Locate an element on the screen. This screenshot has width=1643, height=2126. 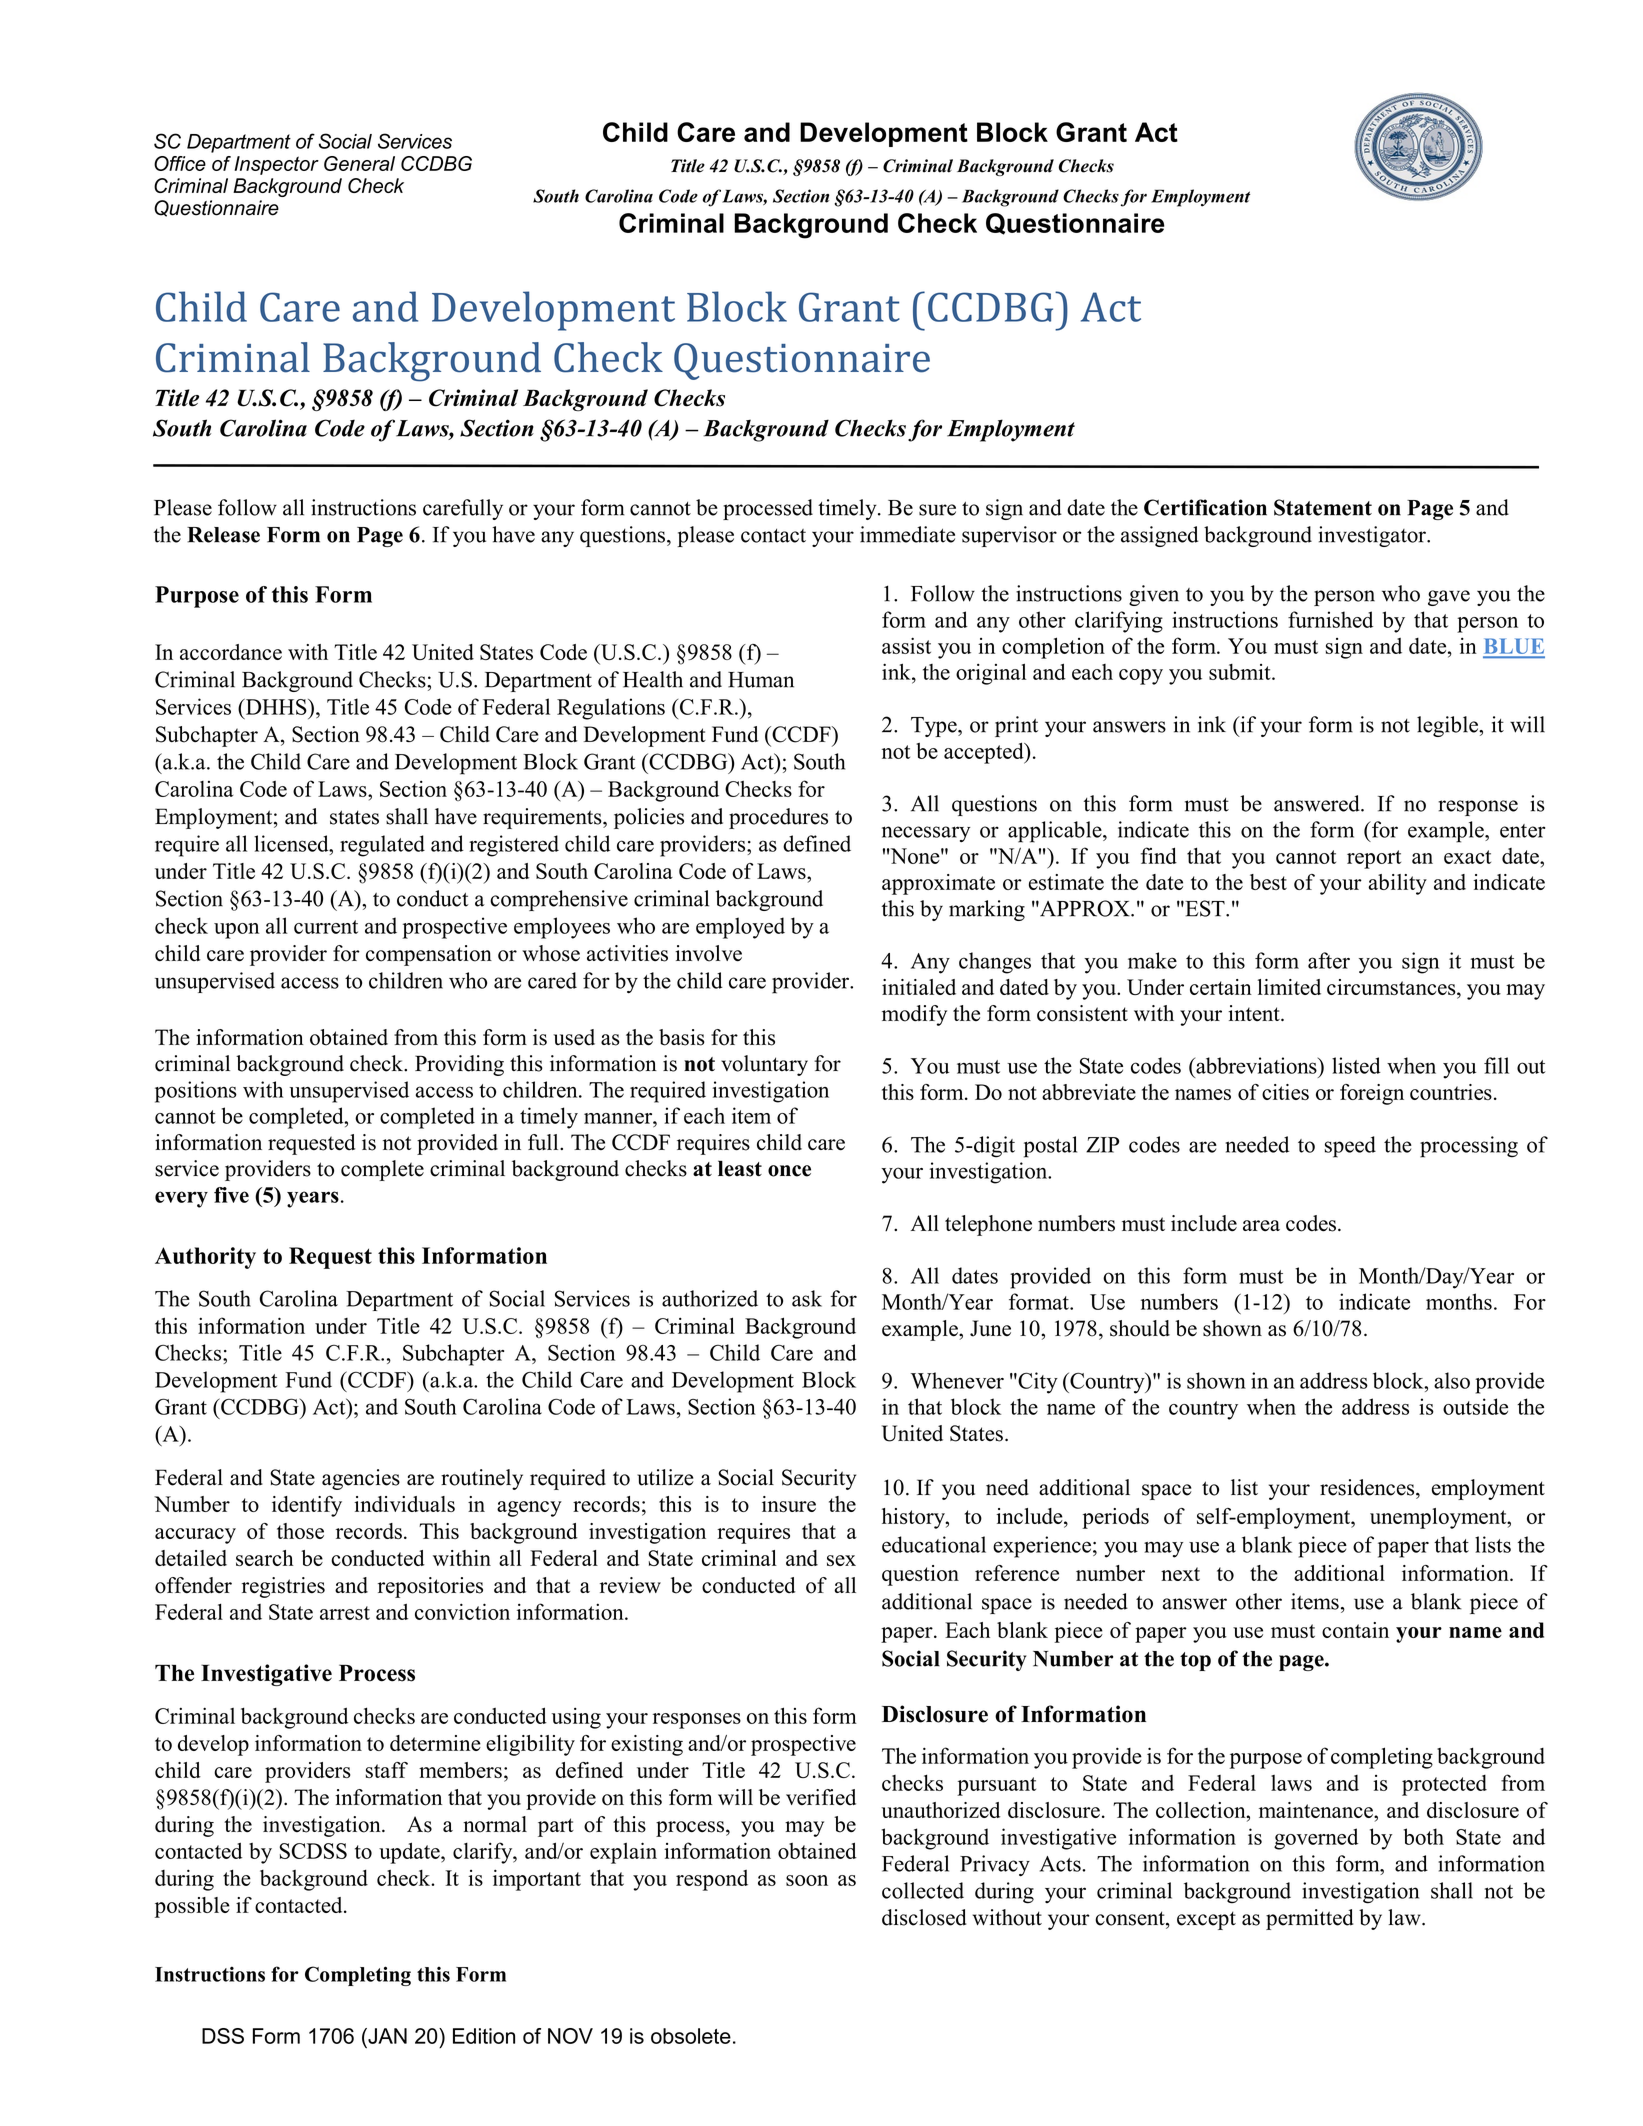
also is located at coordinates (1452, 1380).
